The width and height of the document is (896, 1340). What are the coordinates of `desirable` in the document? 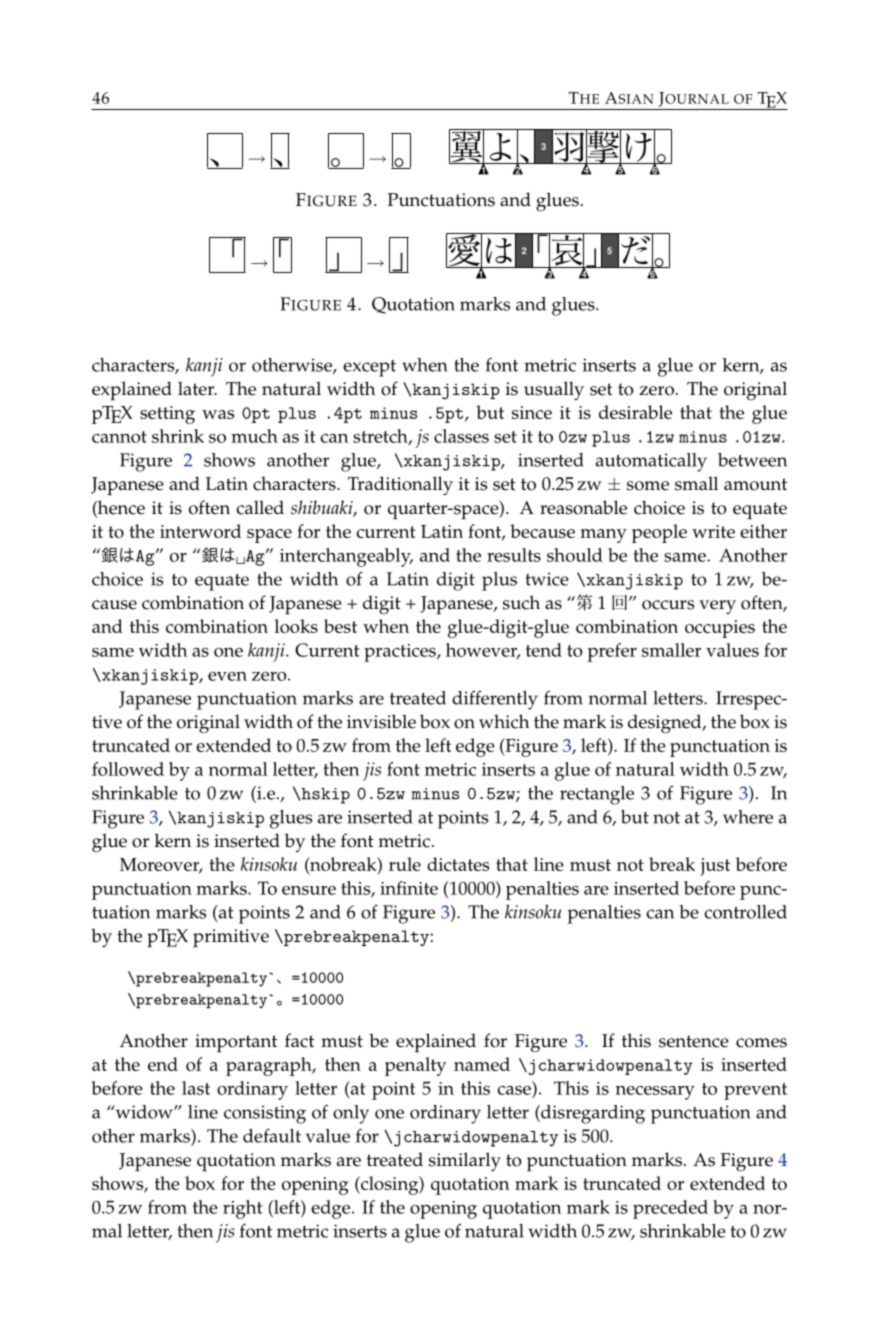 It's located at (635, 412).
